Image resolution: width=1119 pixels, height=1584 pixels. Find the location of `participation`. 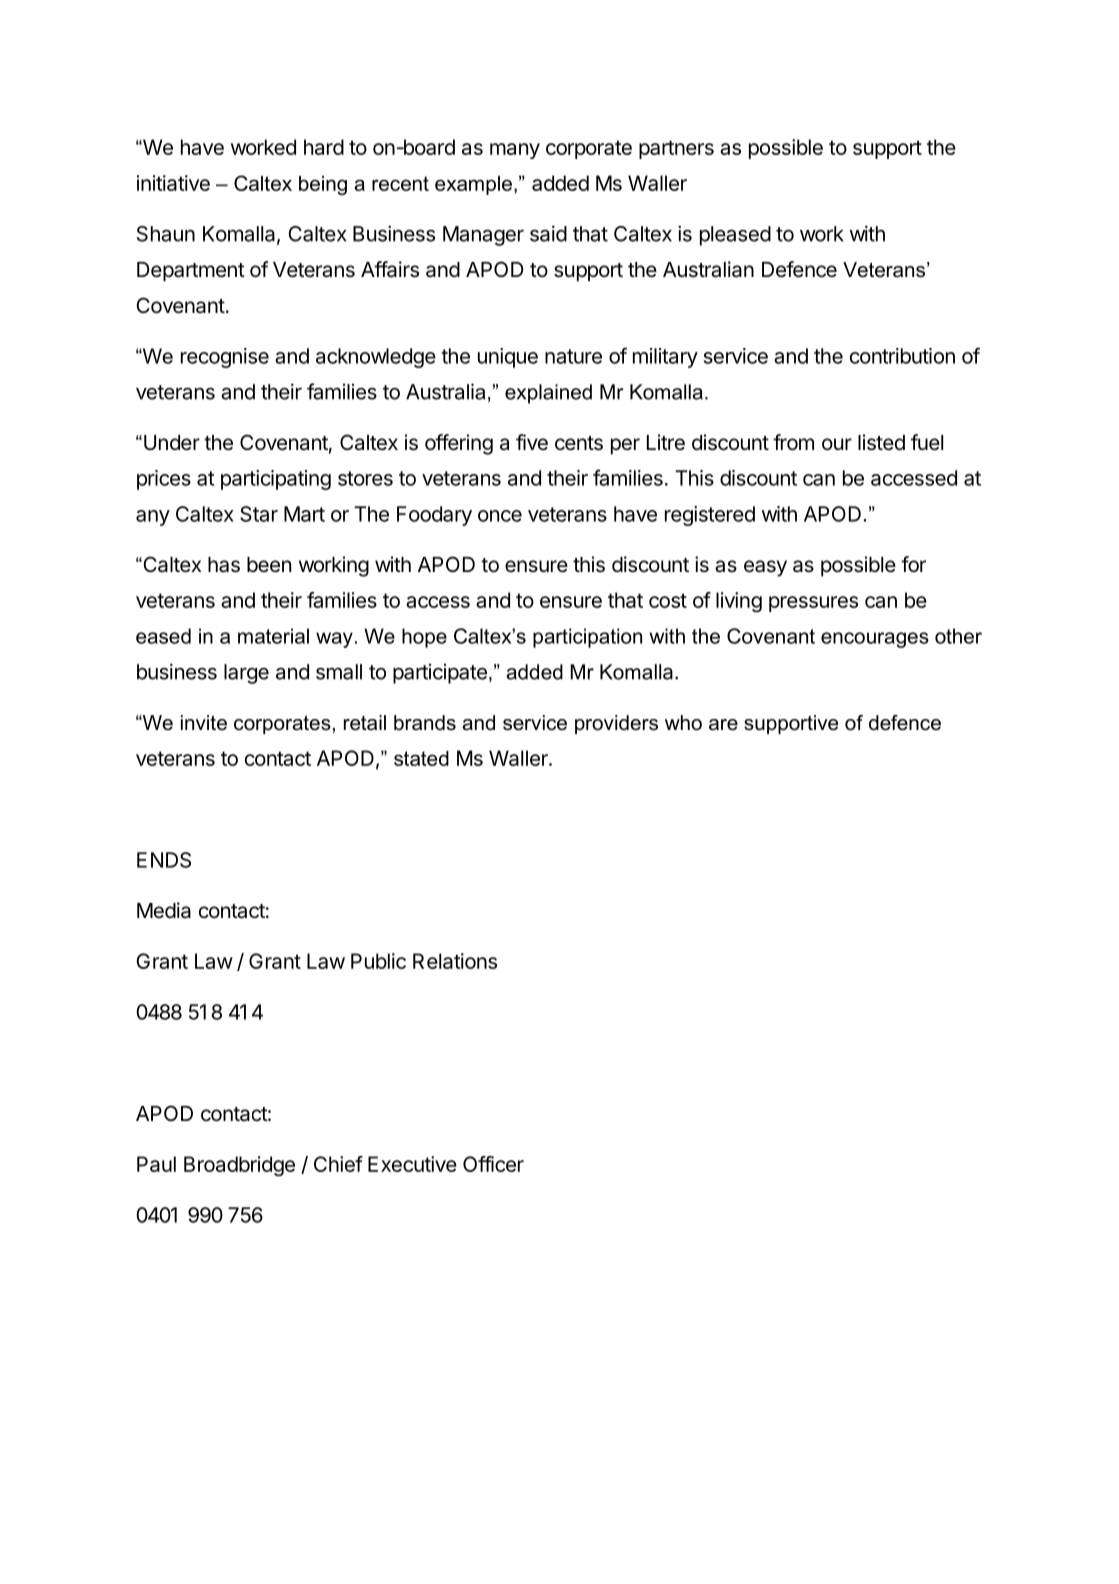

participation is located at coordinates (587, 638).
